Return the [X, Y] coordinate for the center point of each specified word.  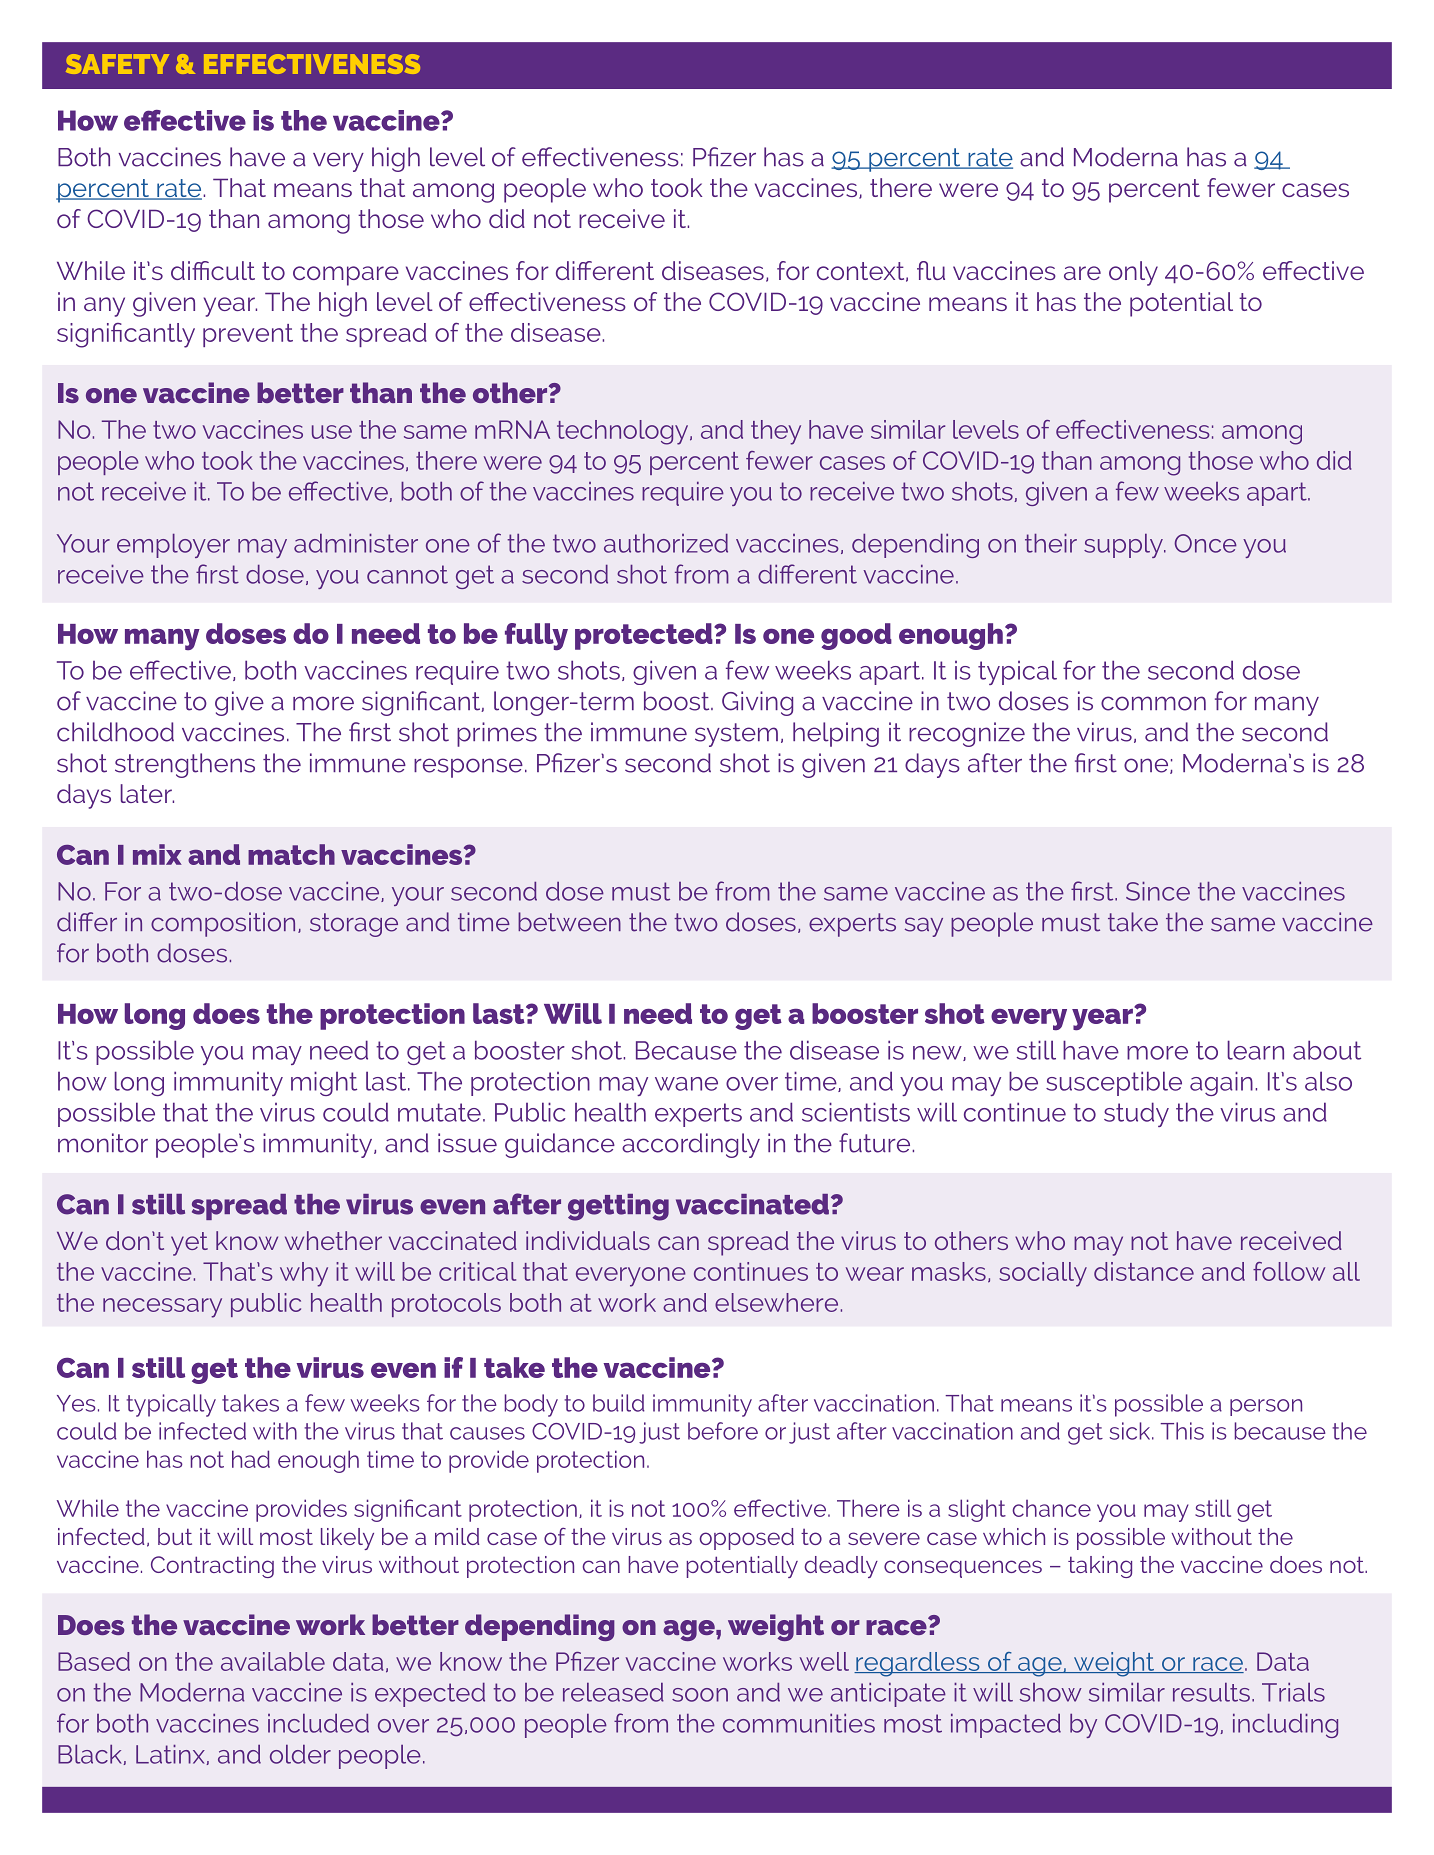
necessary [162, 1308]
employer [173, 546]
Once [1206, 543]
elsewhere [776, 1302]
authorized [666, 543]
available [273, 1661]
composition [223, 924]
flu [931, 270]
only [1133, 273]
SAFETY [117, 64]
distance [1144, 1271]
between [569, 922]
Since [1158, 891]
